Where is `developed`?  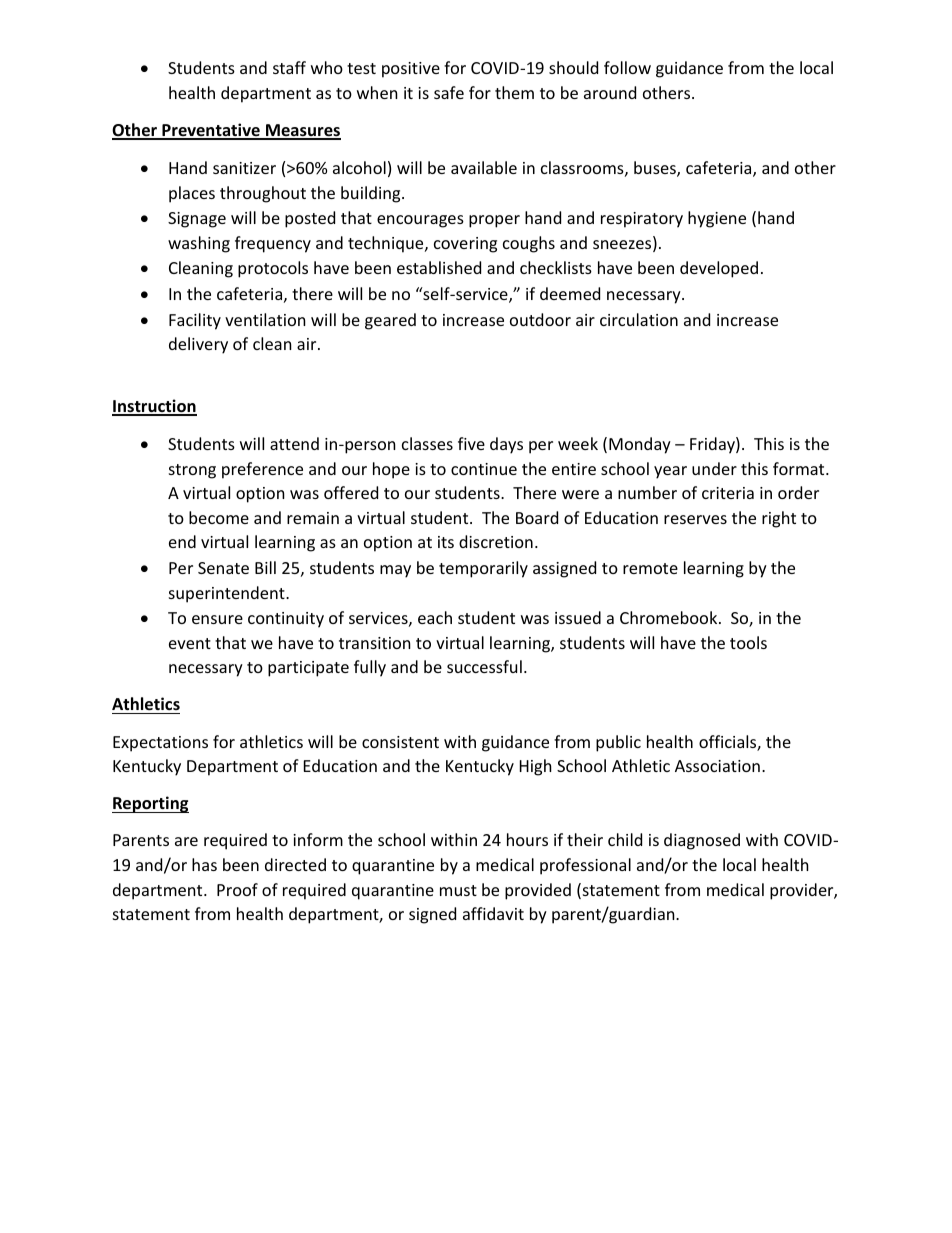 developed is located at coordinates (719, 269).
